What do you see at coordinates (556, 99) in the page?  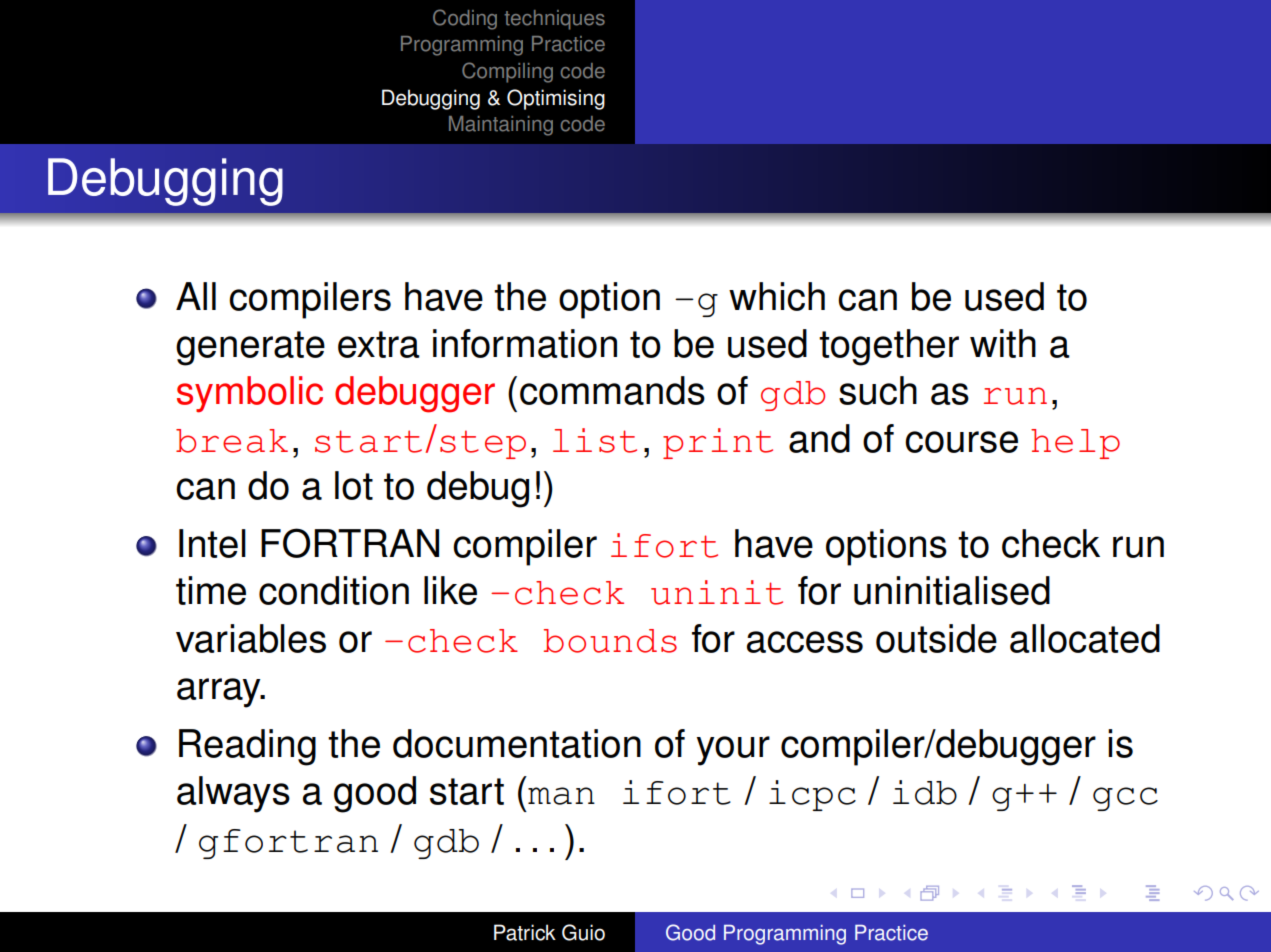 I see `Optimising` at bounding box center [556, 99].
